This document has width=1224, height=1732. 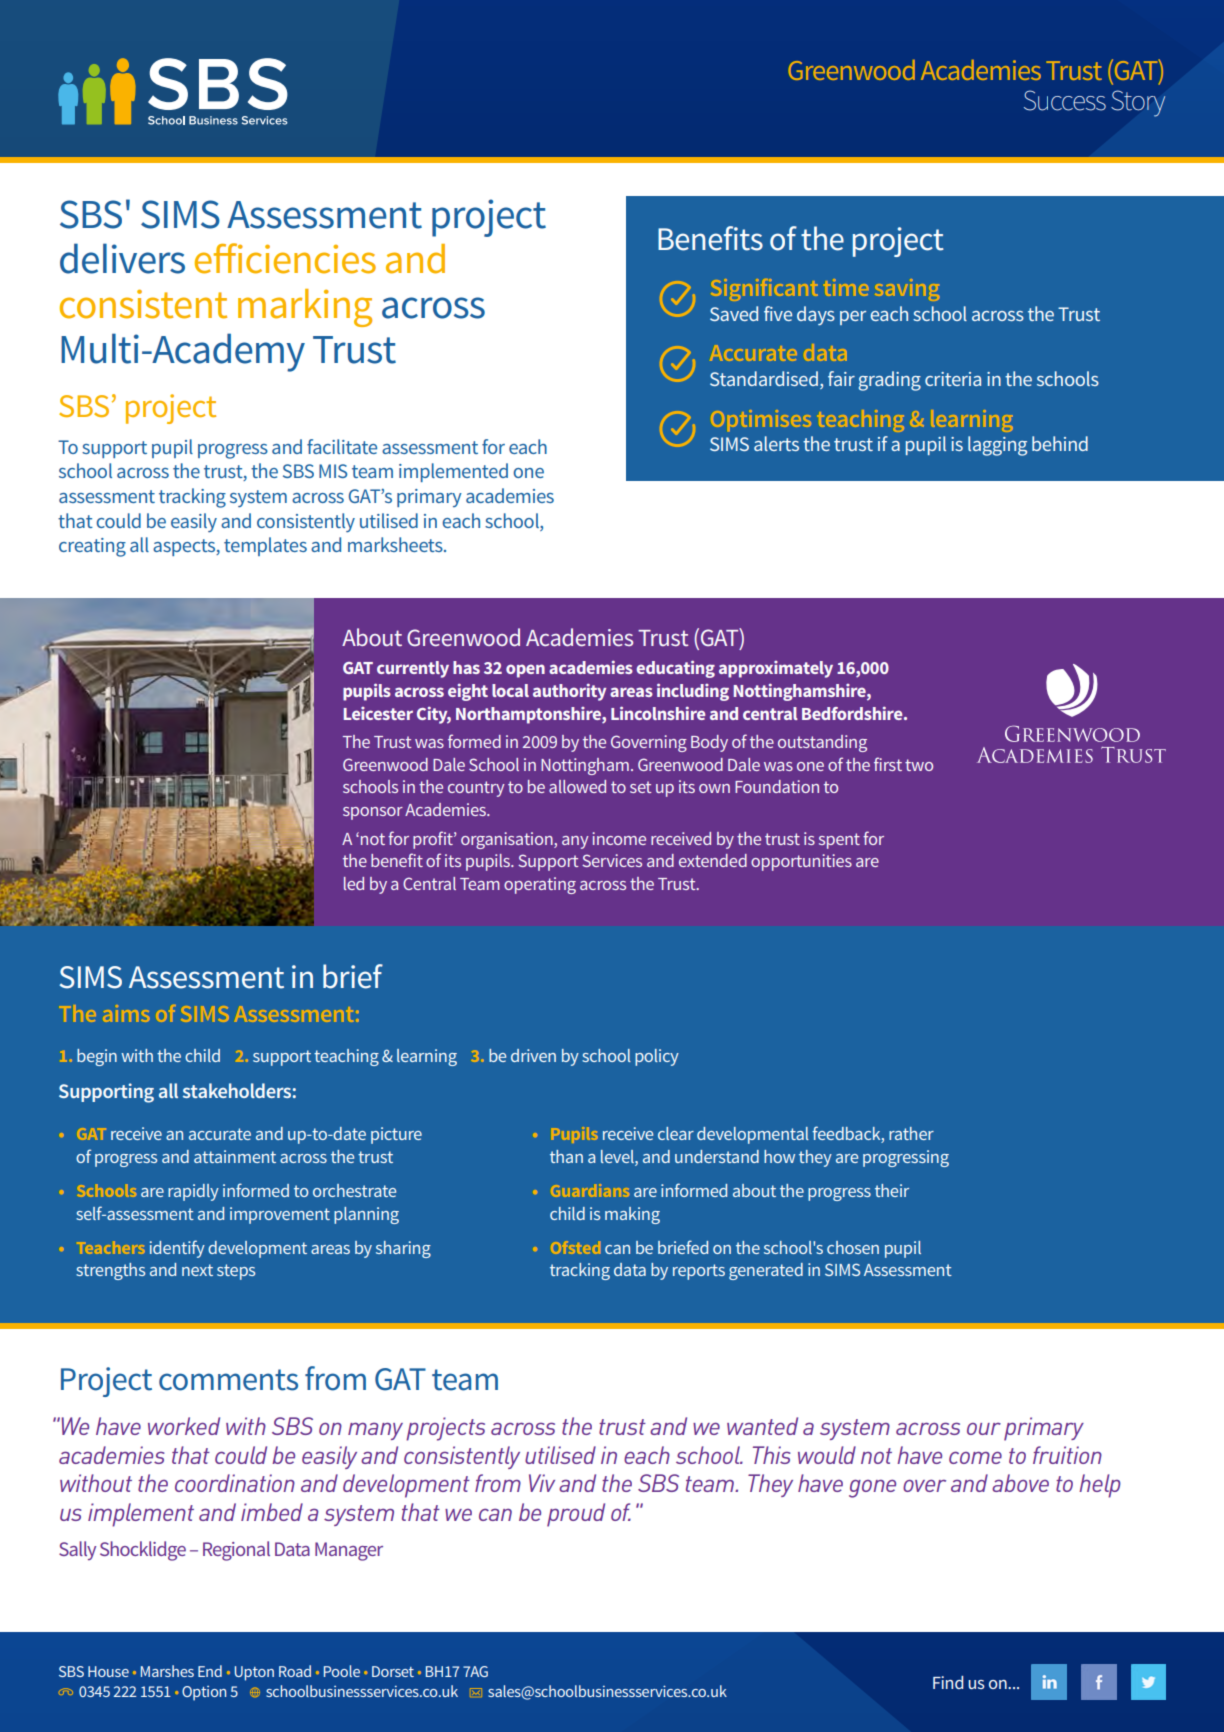 What do you see at coordinates (839, 841) in the document?
I see `spent` at bounding box center [839, 841].
